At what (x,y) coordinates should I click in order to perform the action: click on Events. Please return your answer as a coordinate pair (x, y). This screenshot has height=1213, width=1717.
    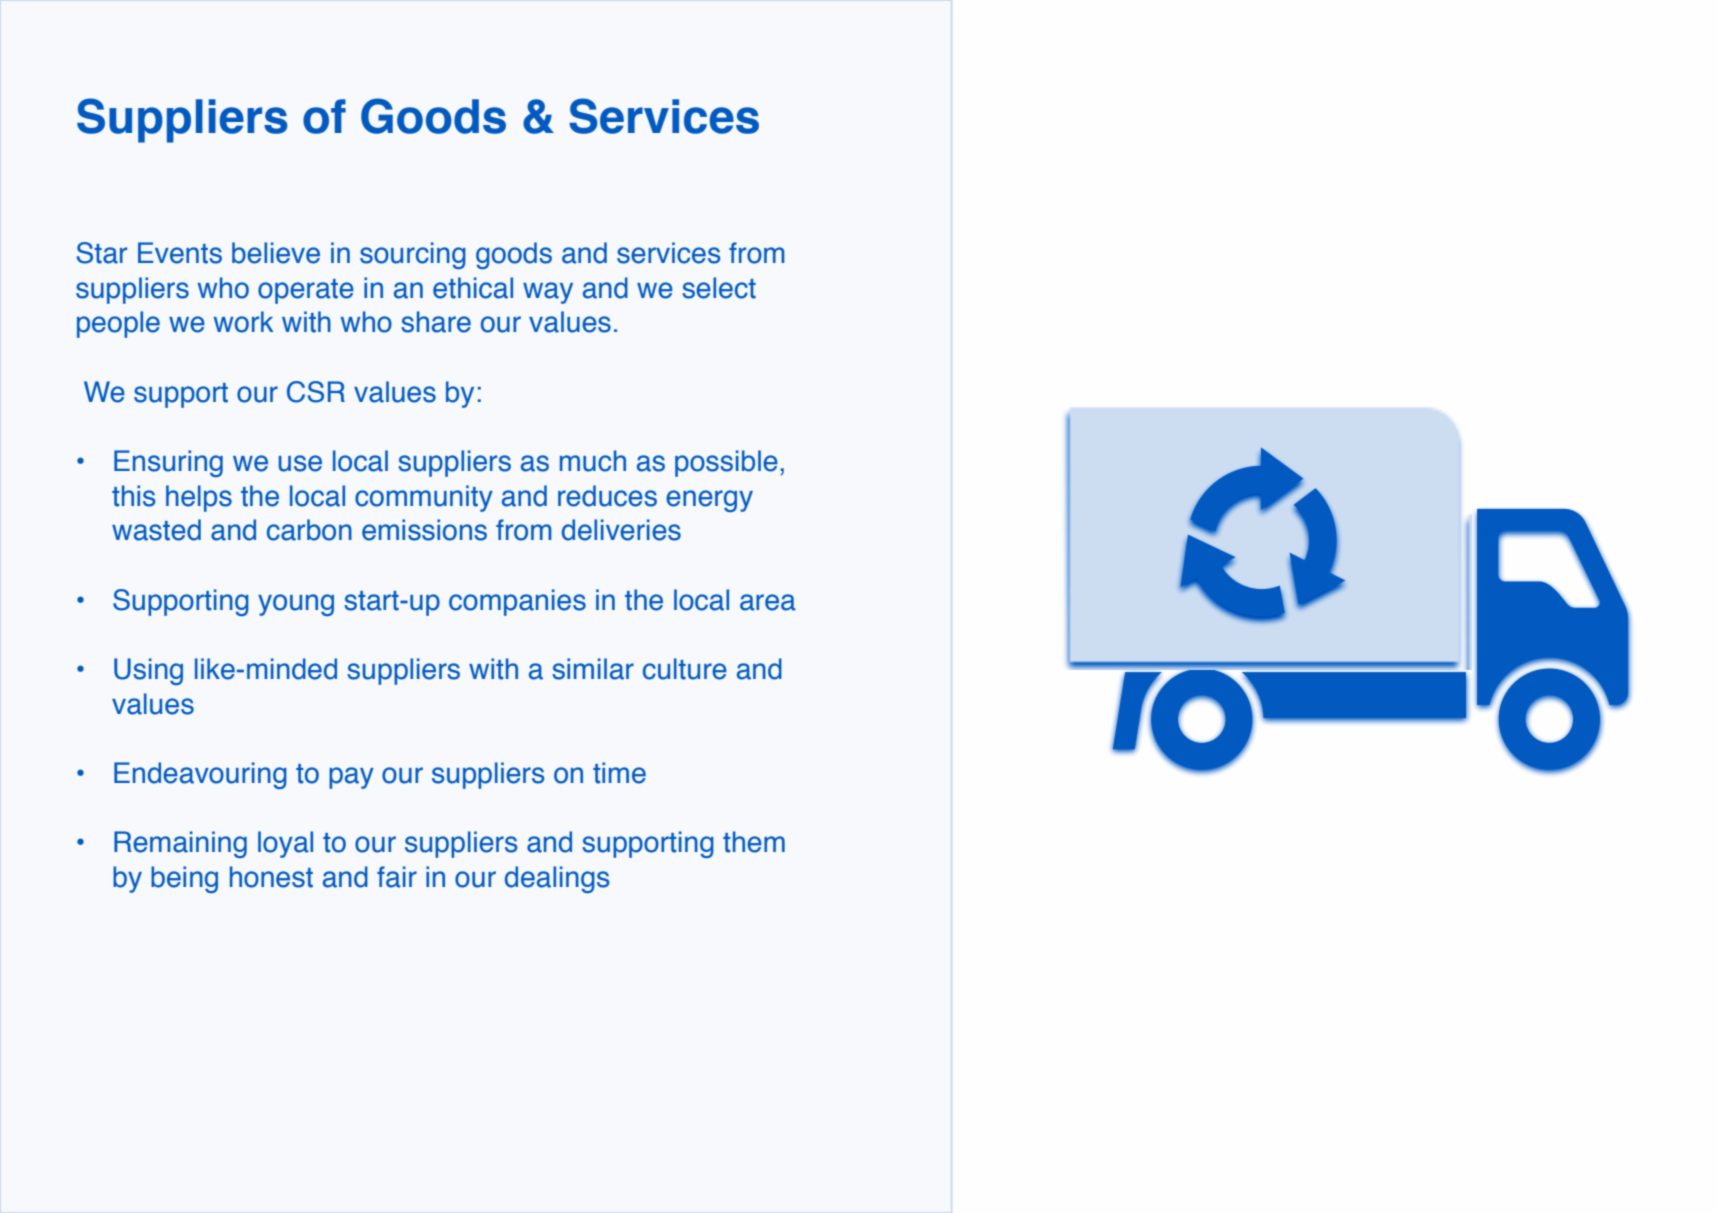
    Looking at the image, I should click on (180, 253).
